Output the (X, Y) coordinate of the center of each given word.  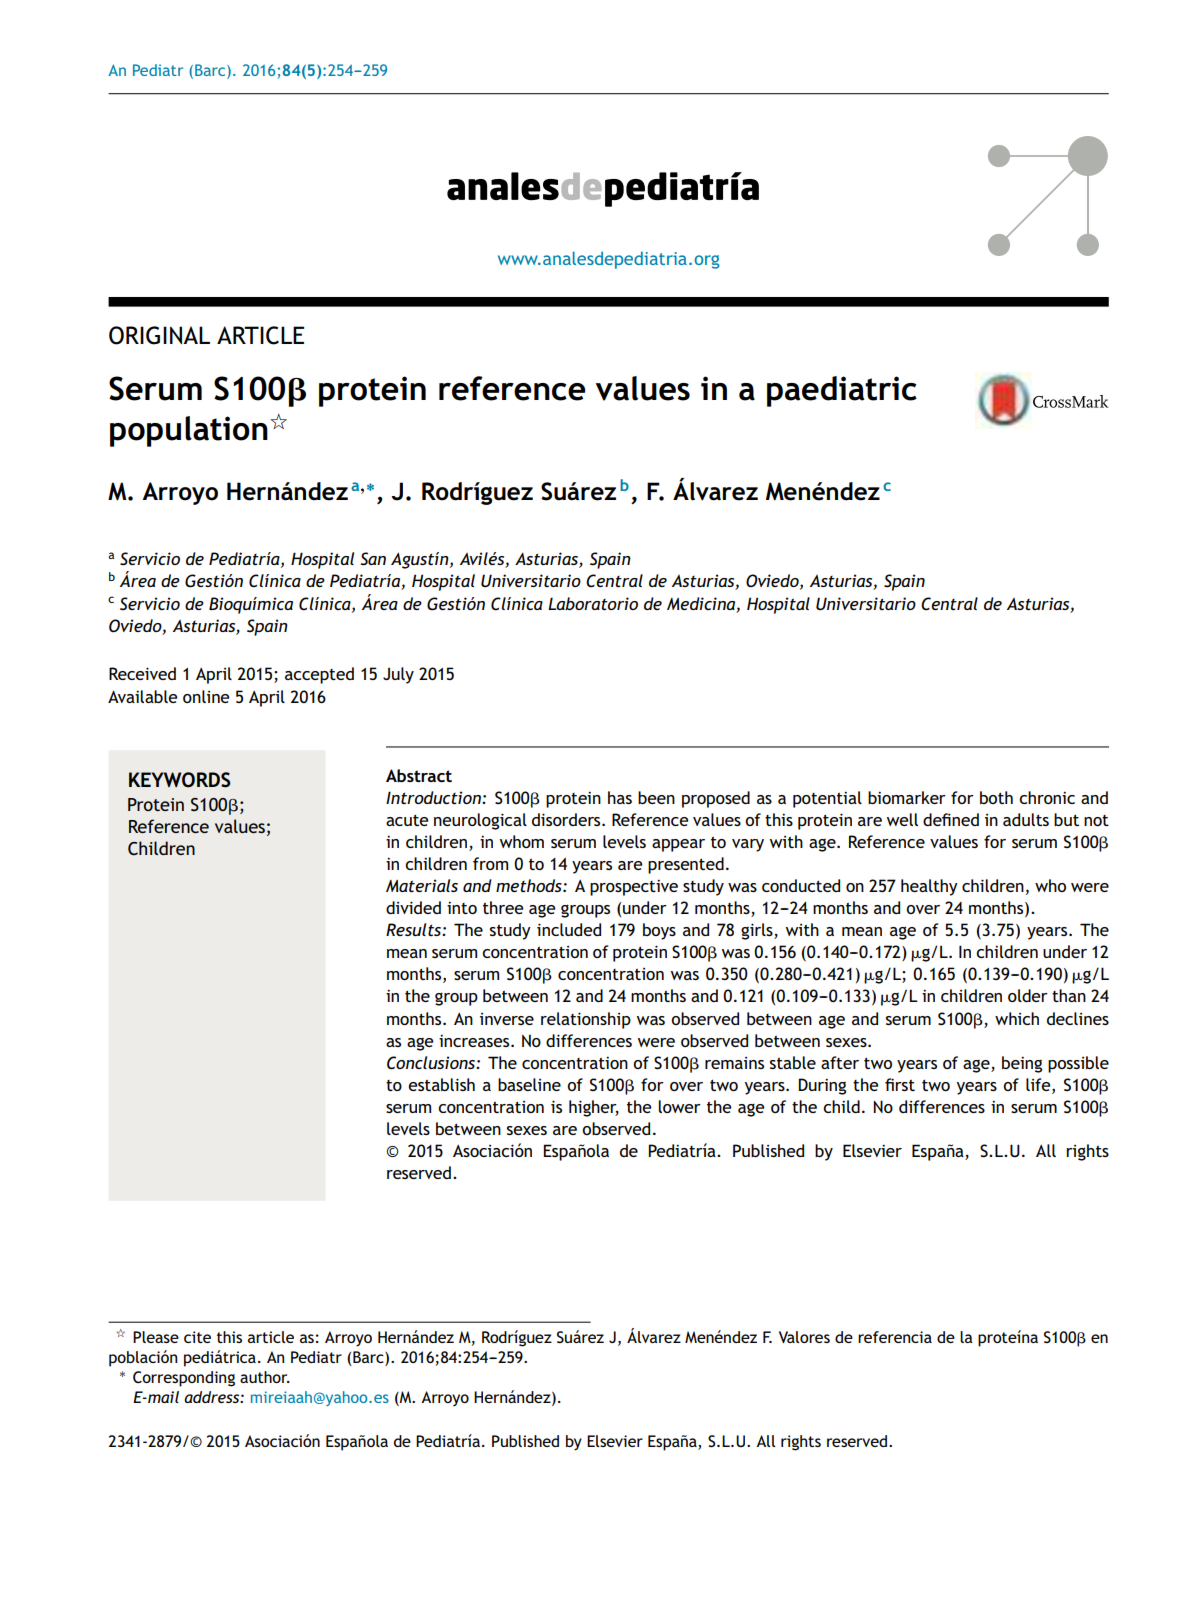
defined (951, 819)
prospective (634, 887)
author (265, 1377)
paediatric (842, 391)
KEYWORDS (180, 780)
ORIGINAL (159, 335)
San (373, 559)
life (1039, 1084)
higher (594, 1108)
